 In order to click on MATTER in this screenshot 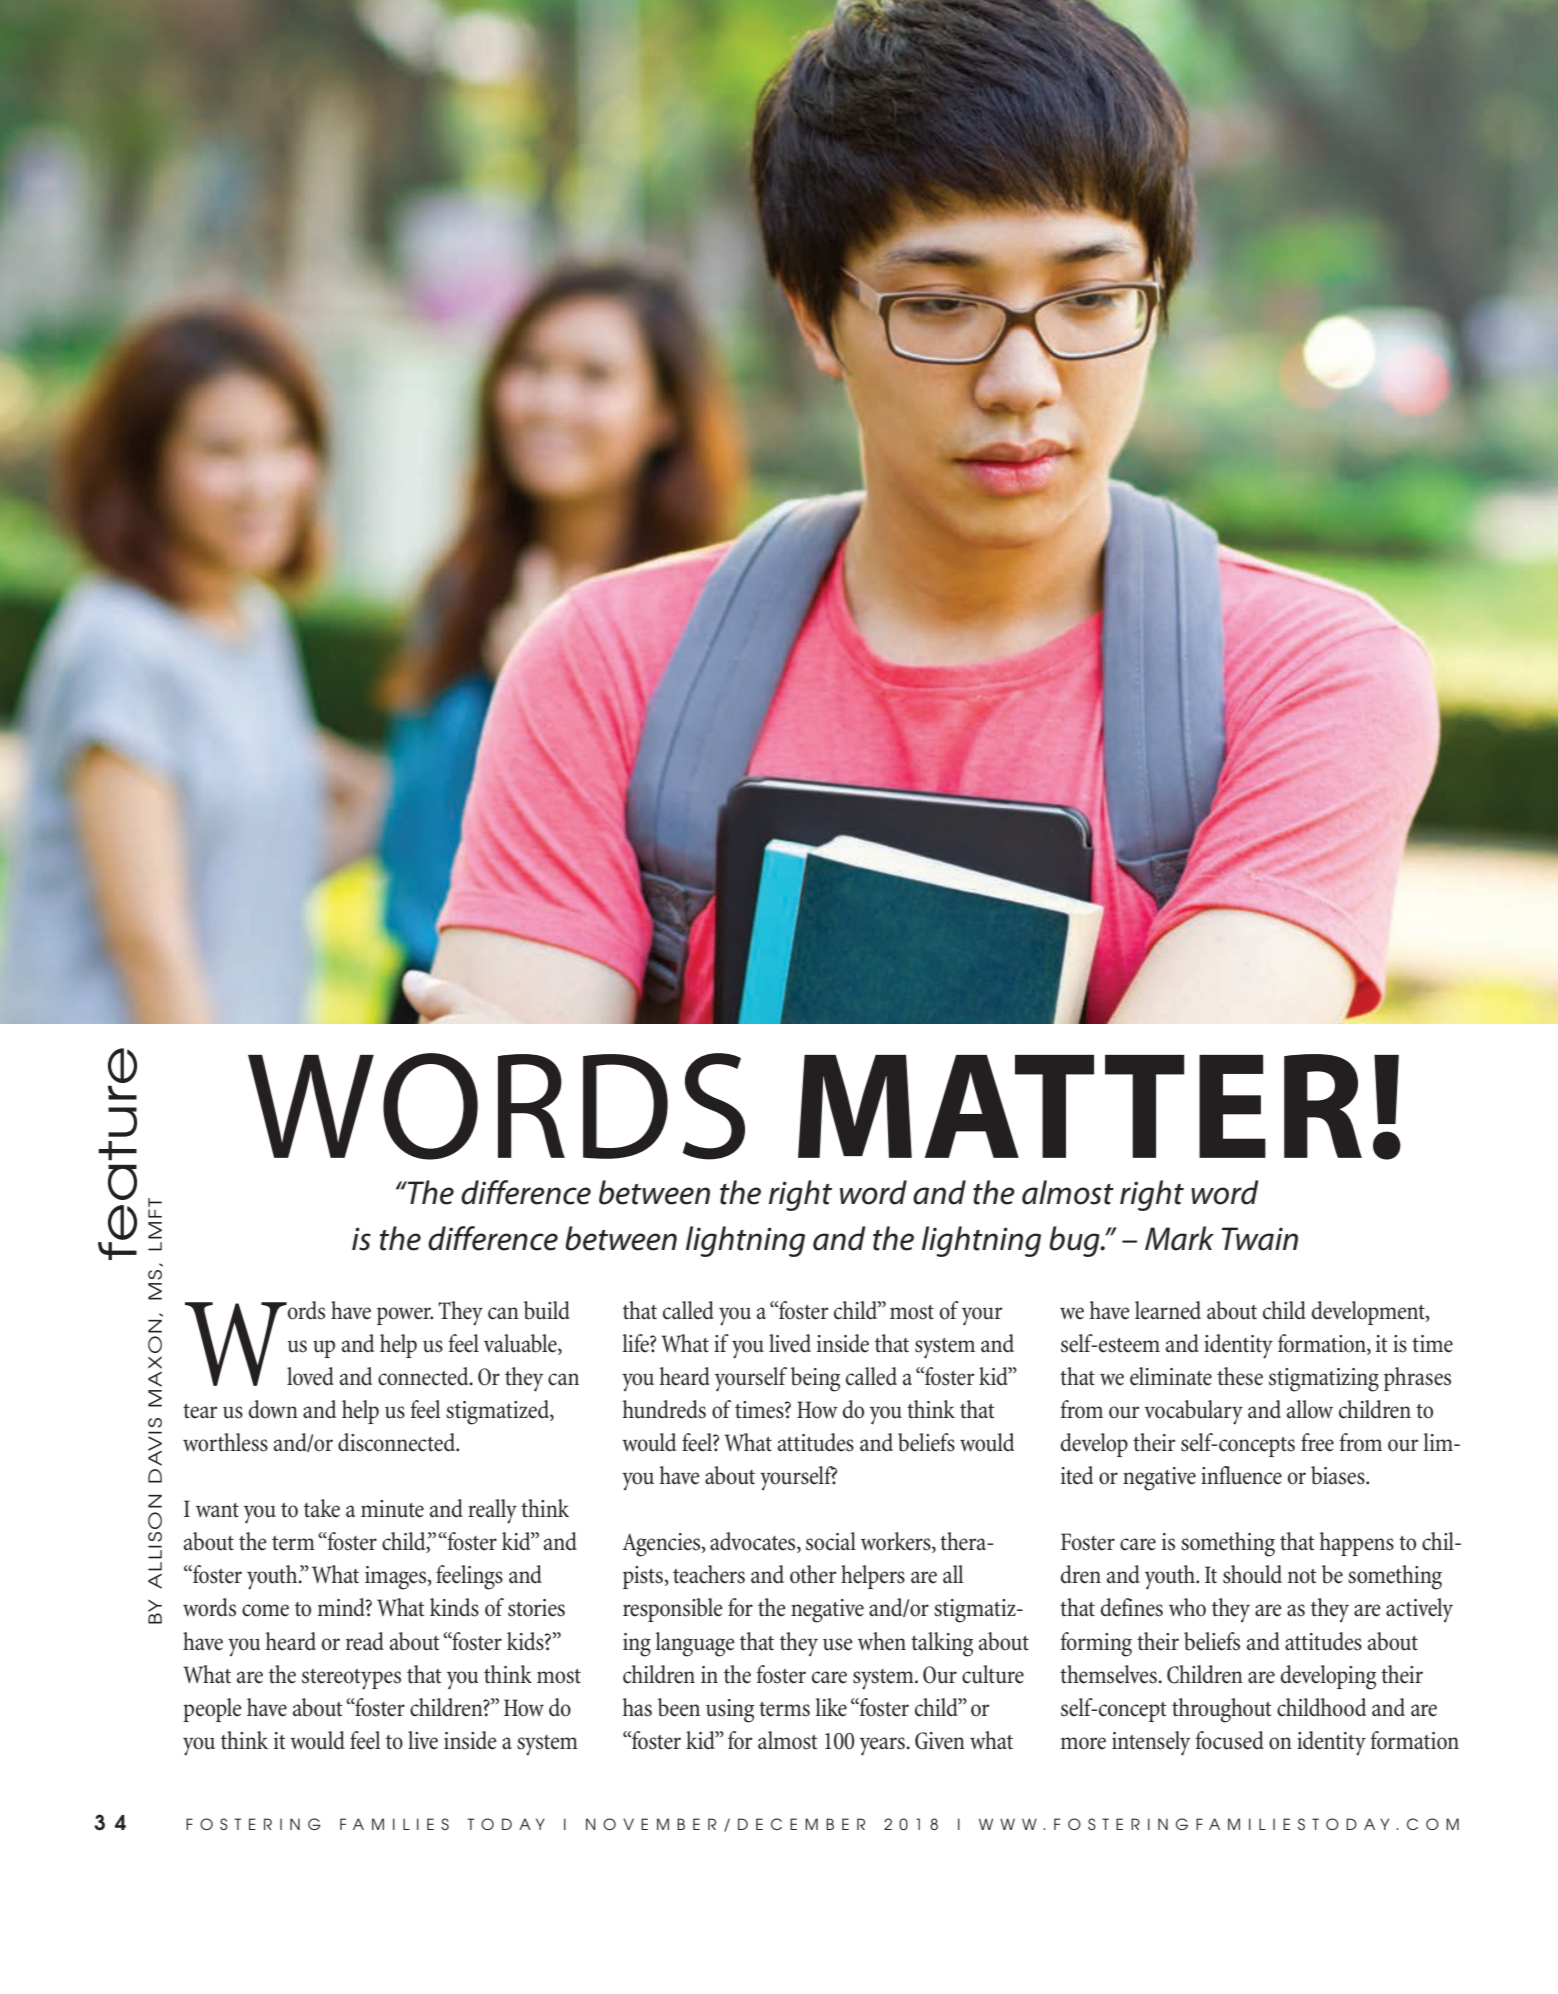, I will do `click(1080, 1106)`.
